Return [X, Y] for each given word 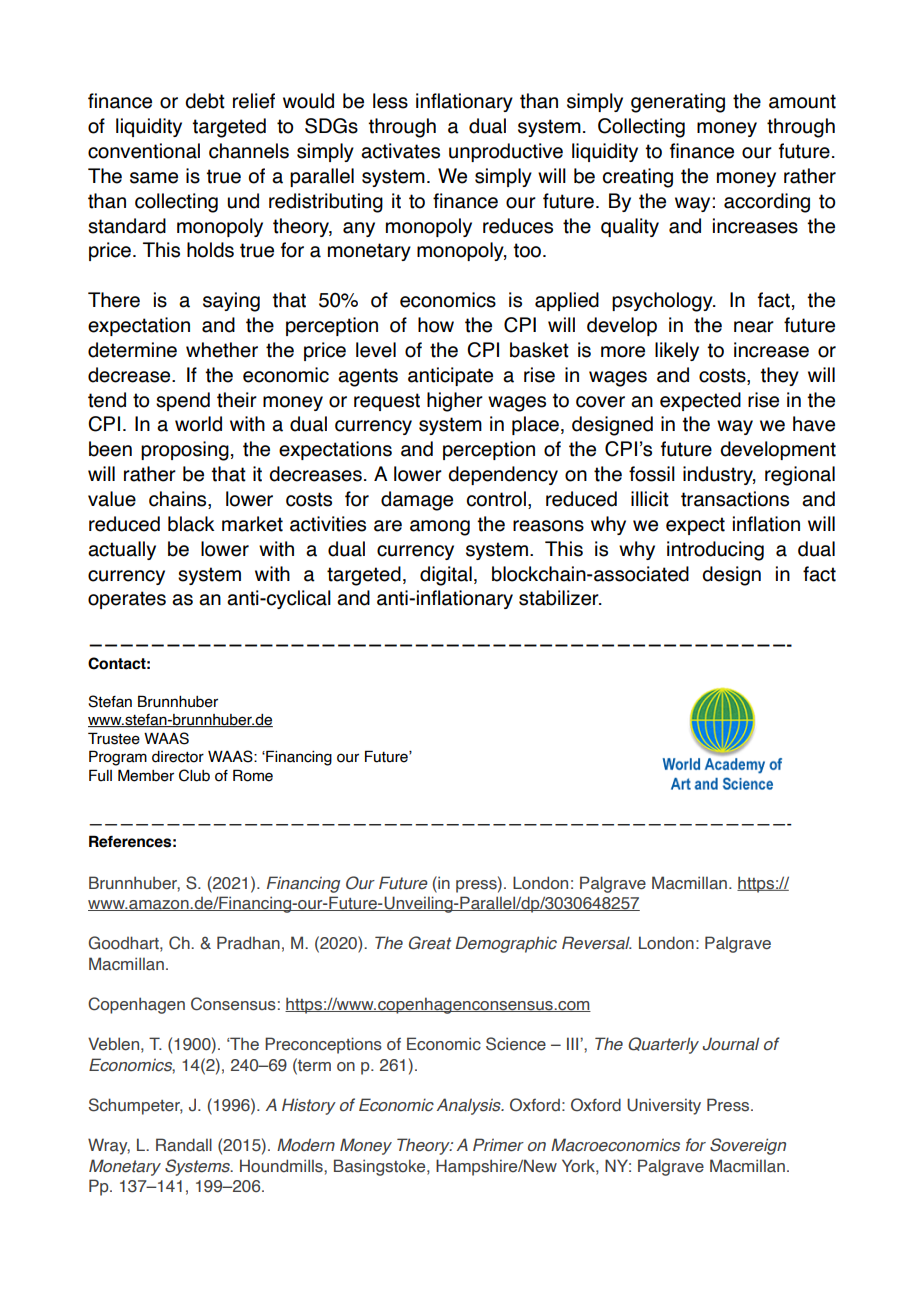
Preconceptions [323, 1045]
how [436, 325]
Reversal [597, 943]
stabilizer [560, 598]
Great [430, 943]
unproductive [506, 152]
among [440, 528]
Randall [184, 1145]
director [178, 757]
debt [205, 101]
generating [678, 103]
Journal [731, 1044]
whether [222, 350]
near [754, 327]
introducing [715, 551]
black [191, 524]
